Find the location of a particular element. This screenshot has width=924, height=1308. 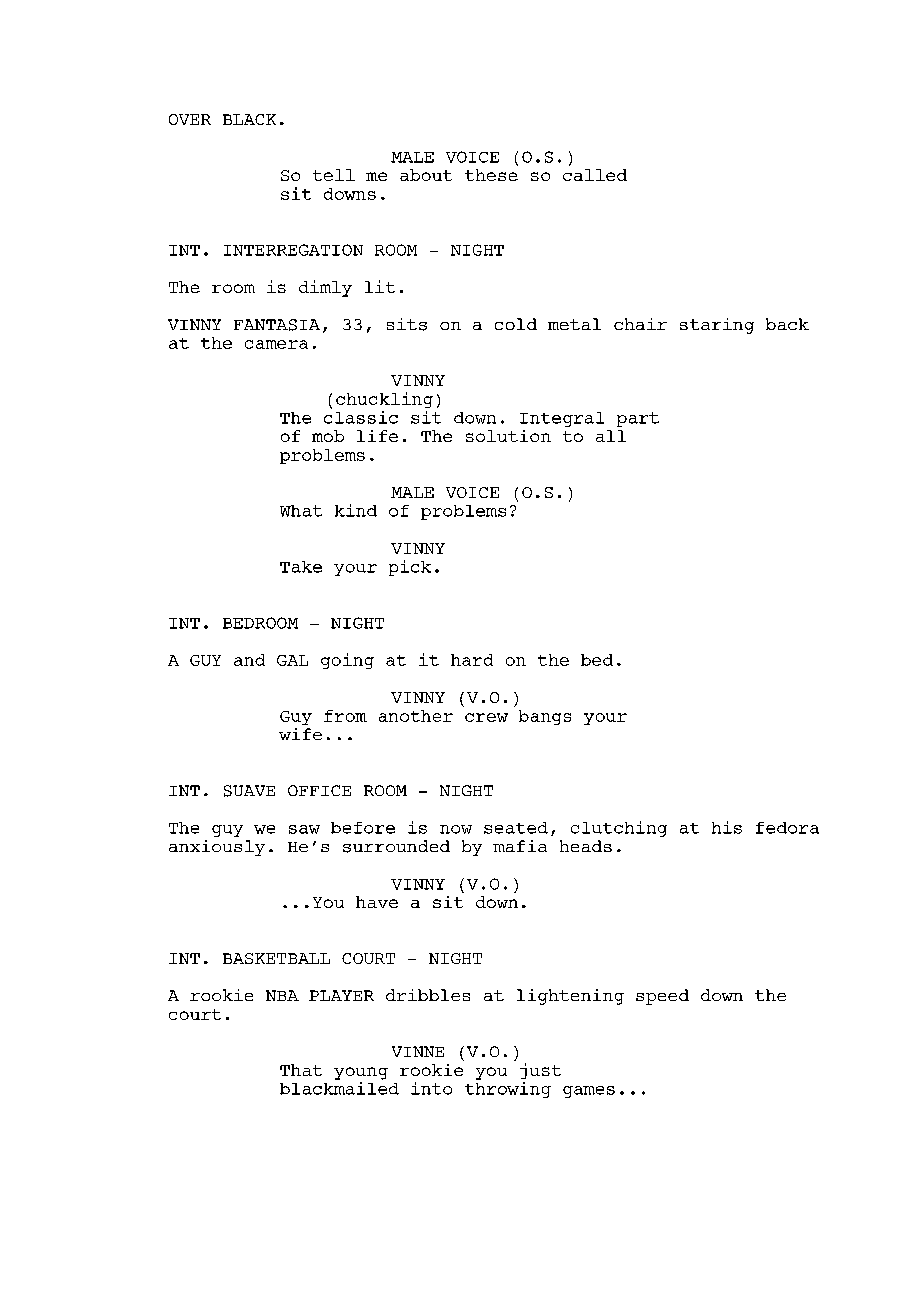

called is located at coordinates (595, 175).
